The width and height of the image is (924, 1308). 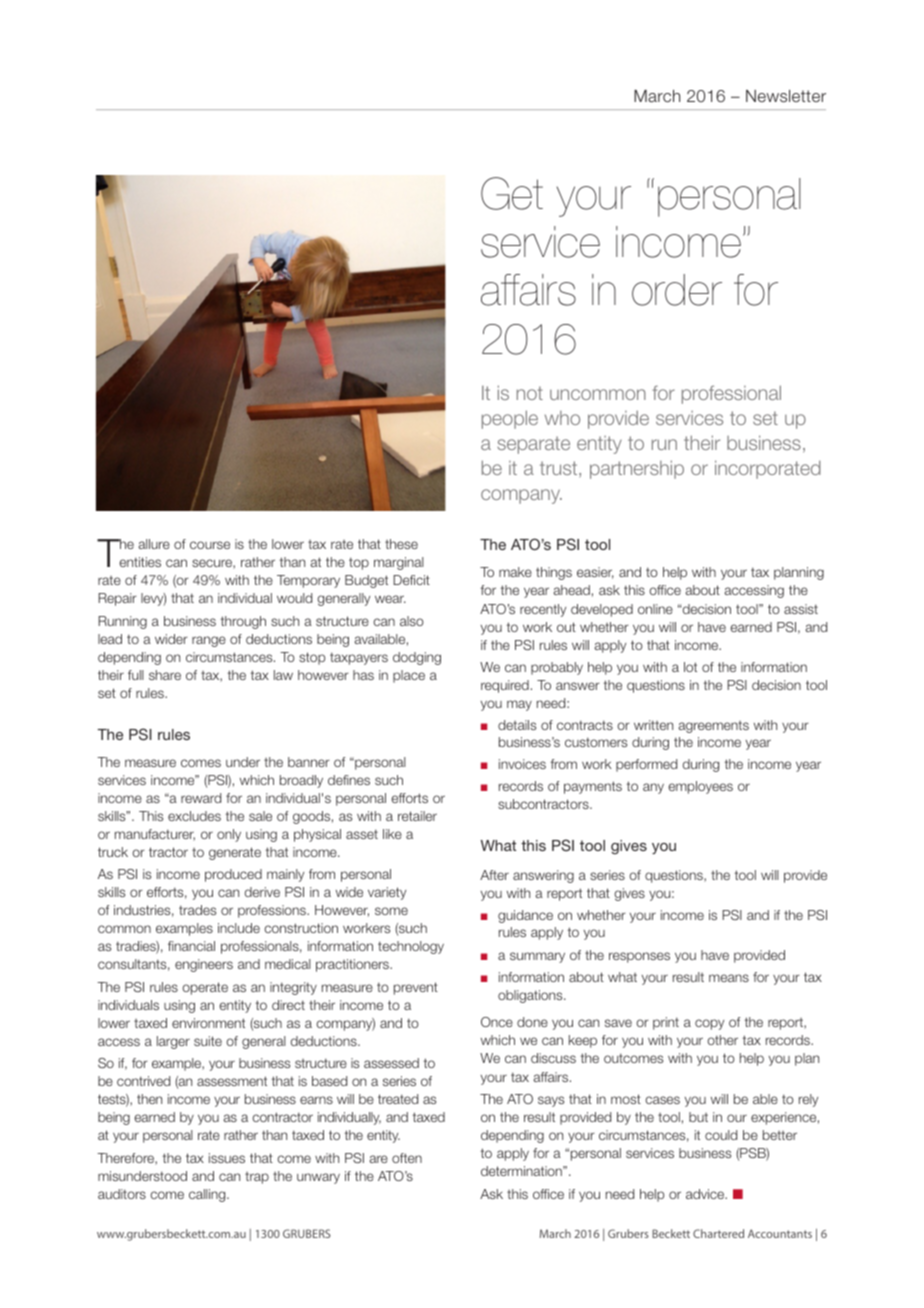 I want to click on partnership, so click(x=637, y=469).
